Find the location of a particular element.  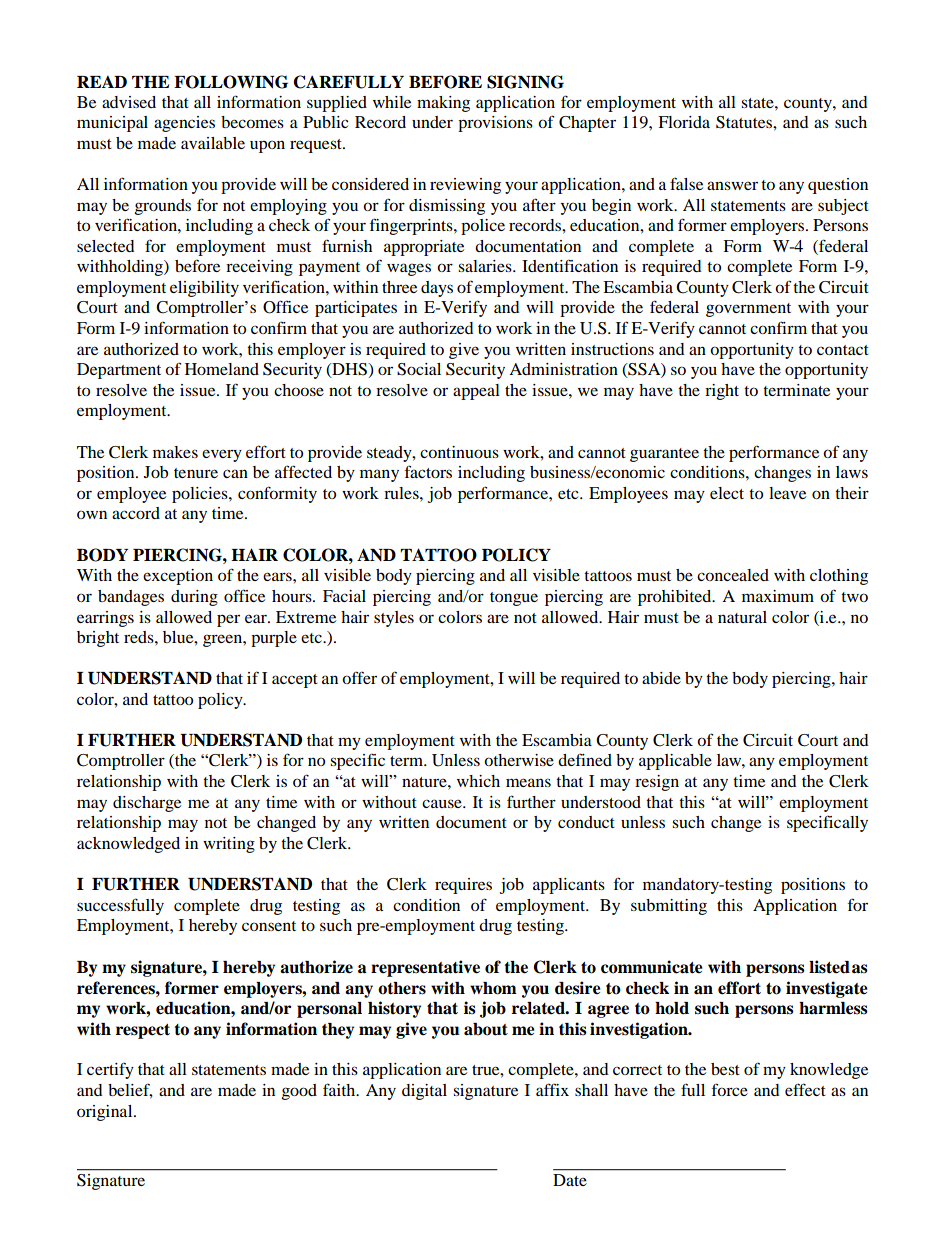

agencies is located at coordinates (184, 124).
